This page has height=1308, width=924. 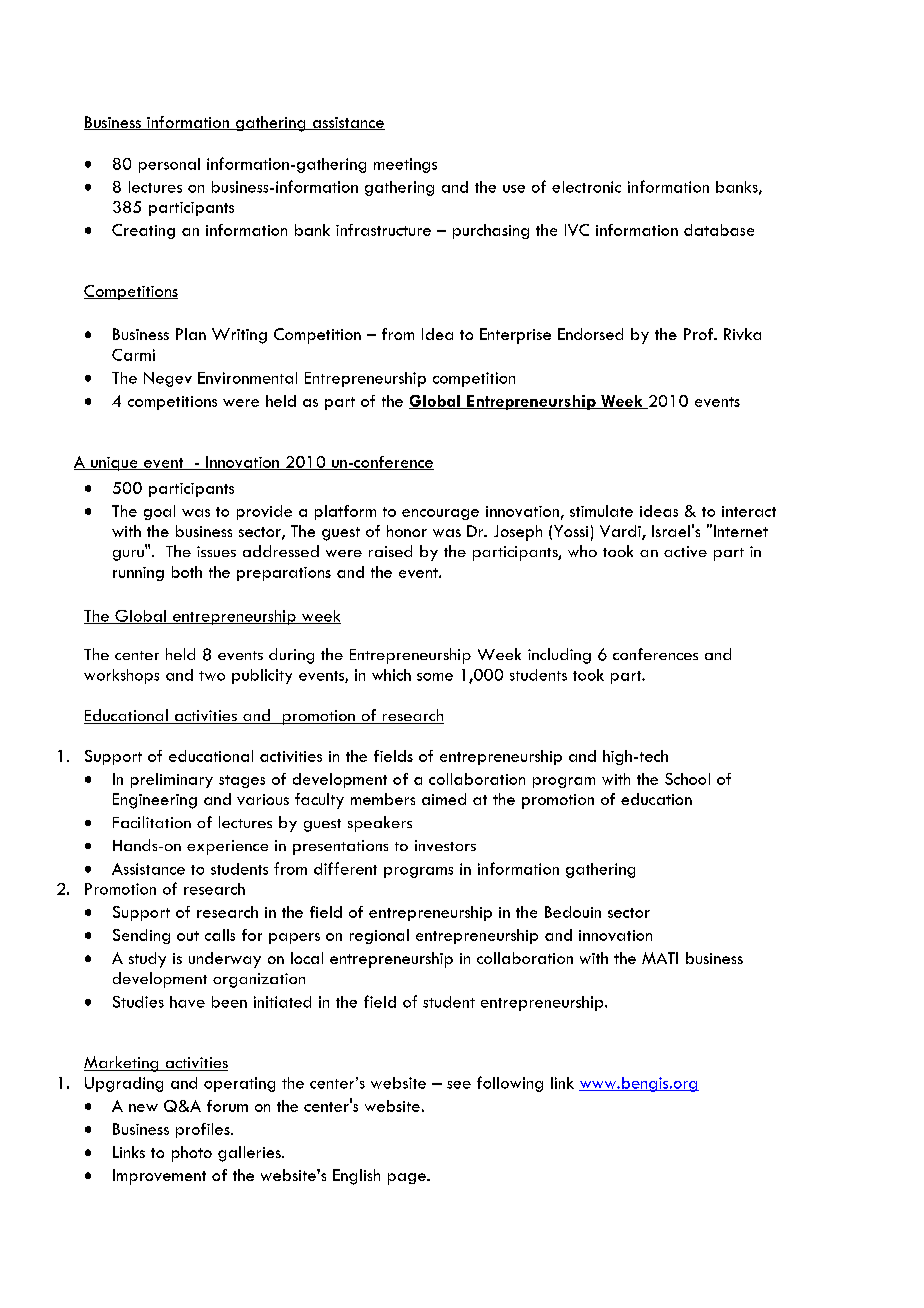 I want to click on goal, so click(x=159, y=512).
